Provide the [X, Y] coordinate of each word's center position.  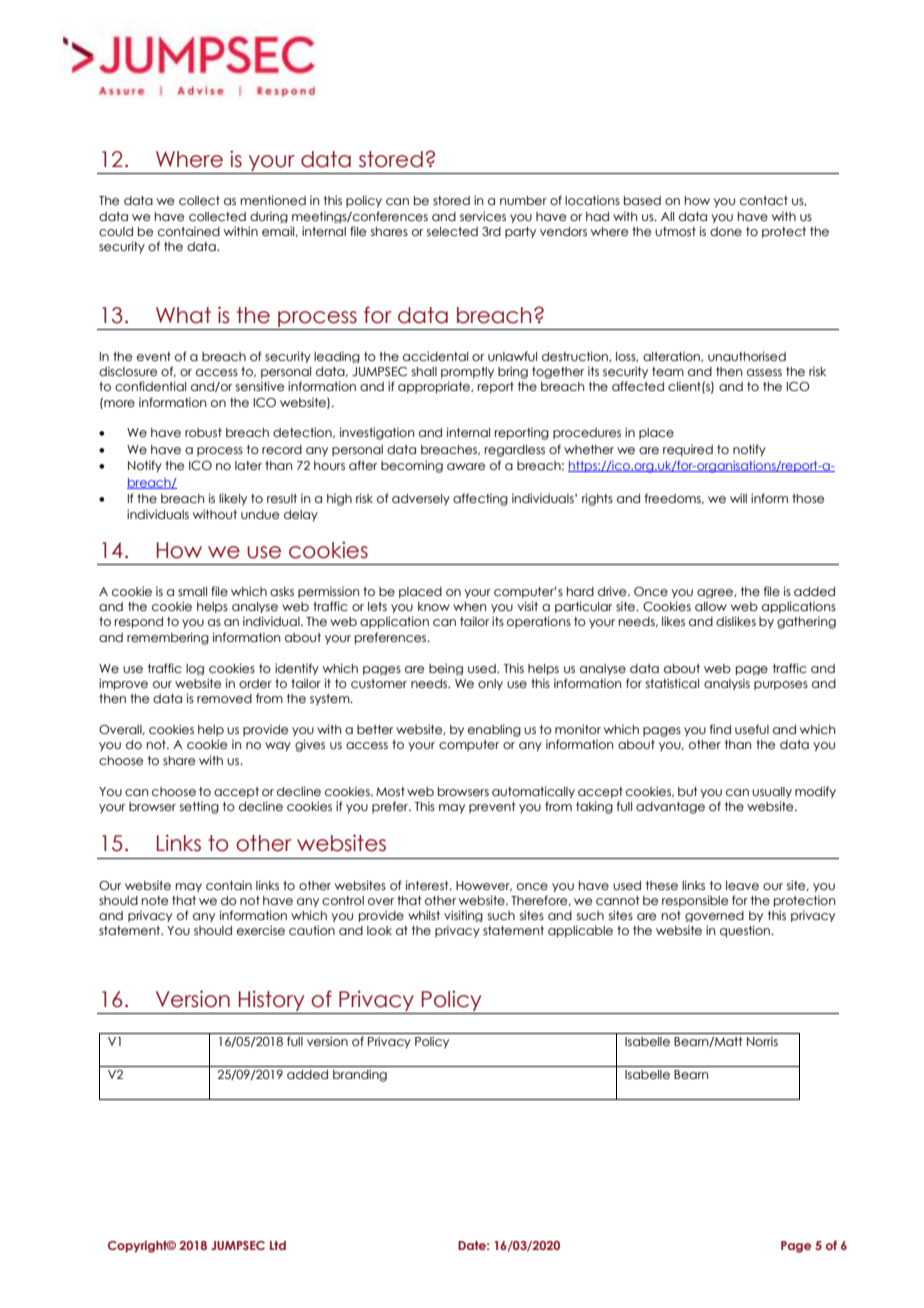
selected [452, 231]
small [192, 591]
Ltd [278, 1245]
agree [716, 593]
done [726, 231]
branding [360, 1075]
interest [428, 885]
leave [742, 885]
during [269, 217]
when [470, 606]
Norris [762, 1041]
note [155, 900]
